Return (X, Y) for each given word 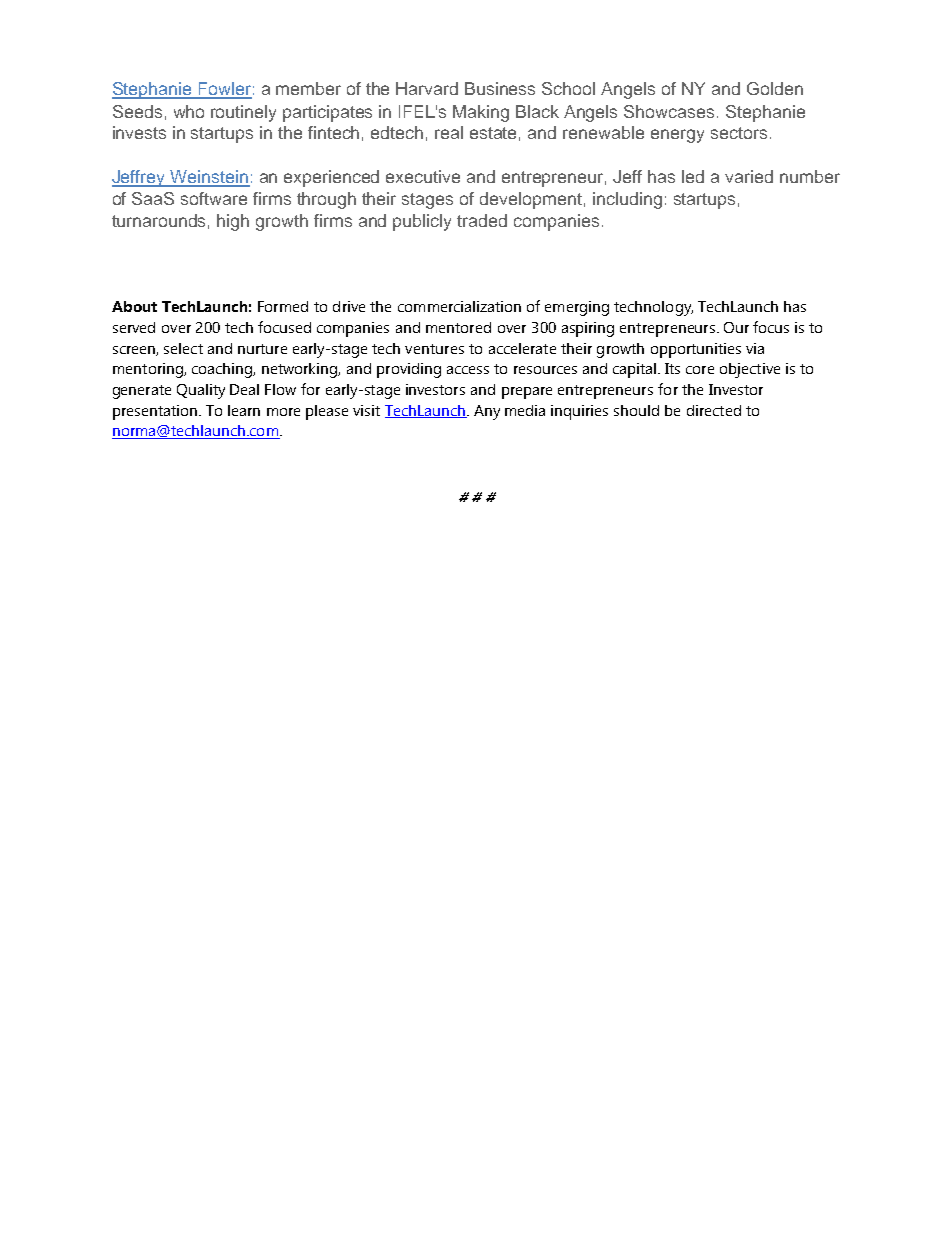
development (531, 200)
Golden (775, 88)
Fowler (224, 90)
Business (500, 88)
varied (749, 176)
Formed (283, 306)
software (214, 198)
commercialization (459, 306)
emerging (577, 308)
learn (244, 410)
